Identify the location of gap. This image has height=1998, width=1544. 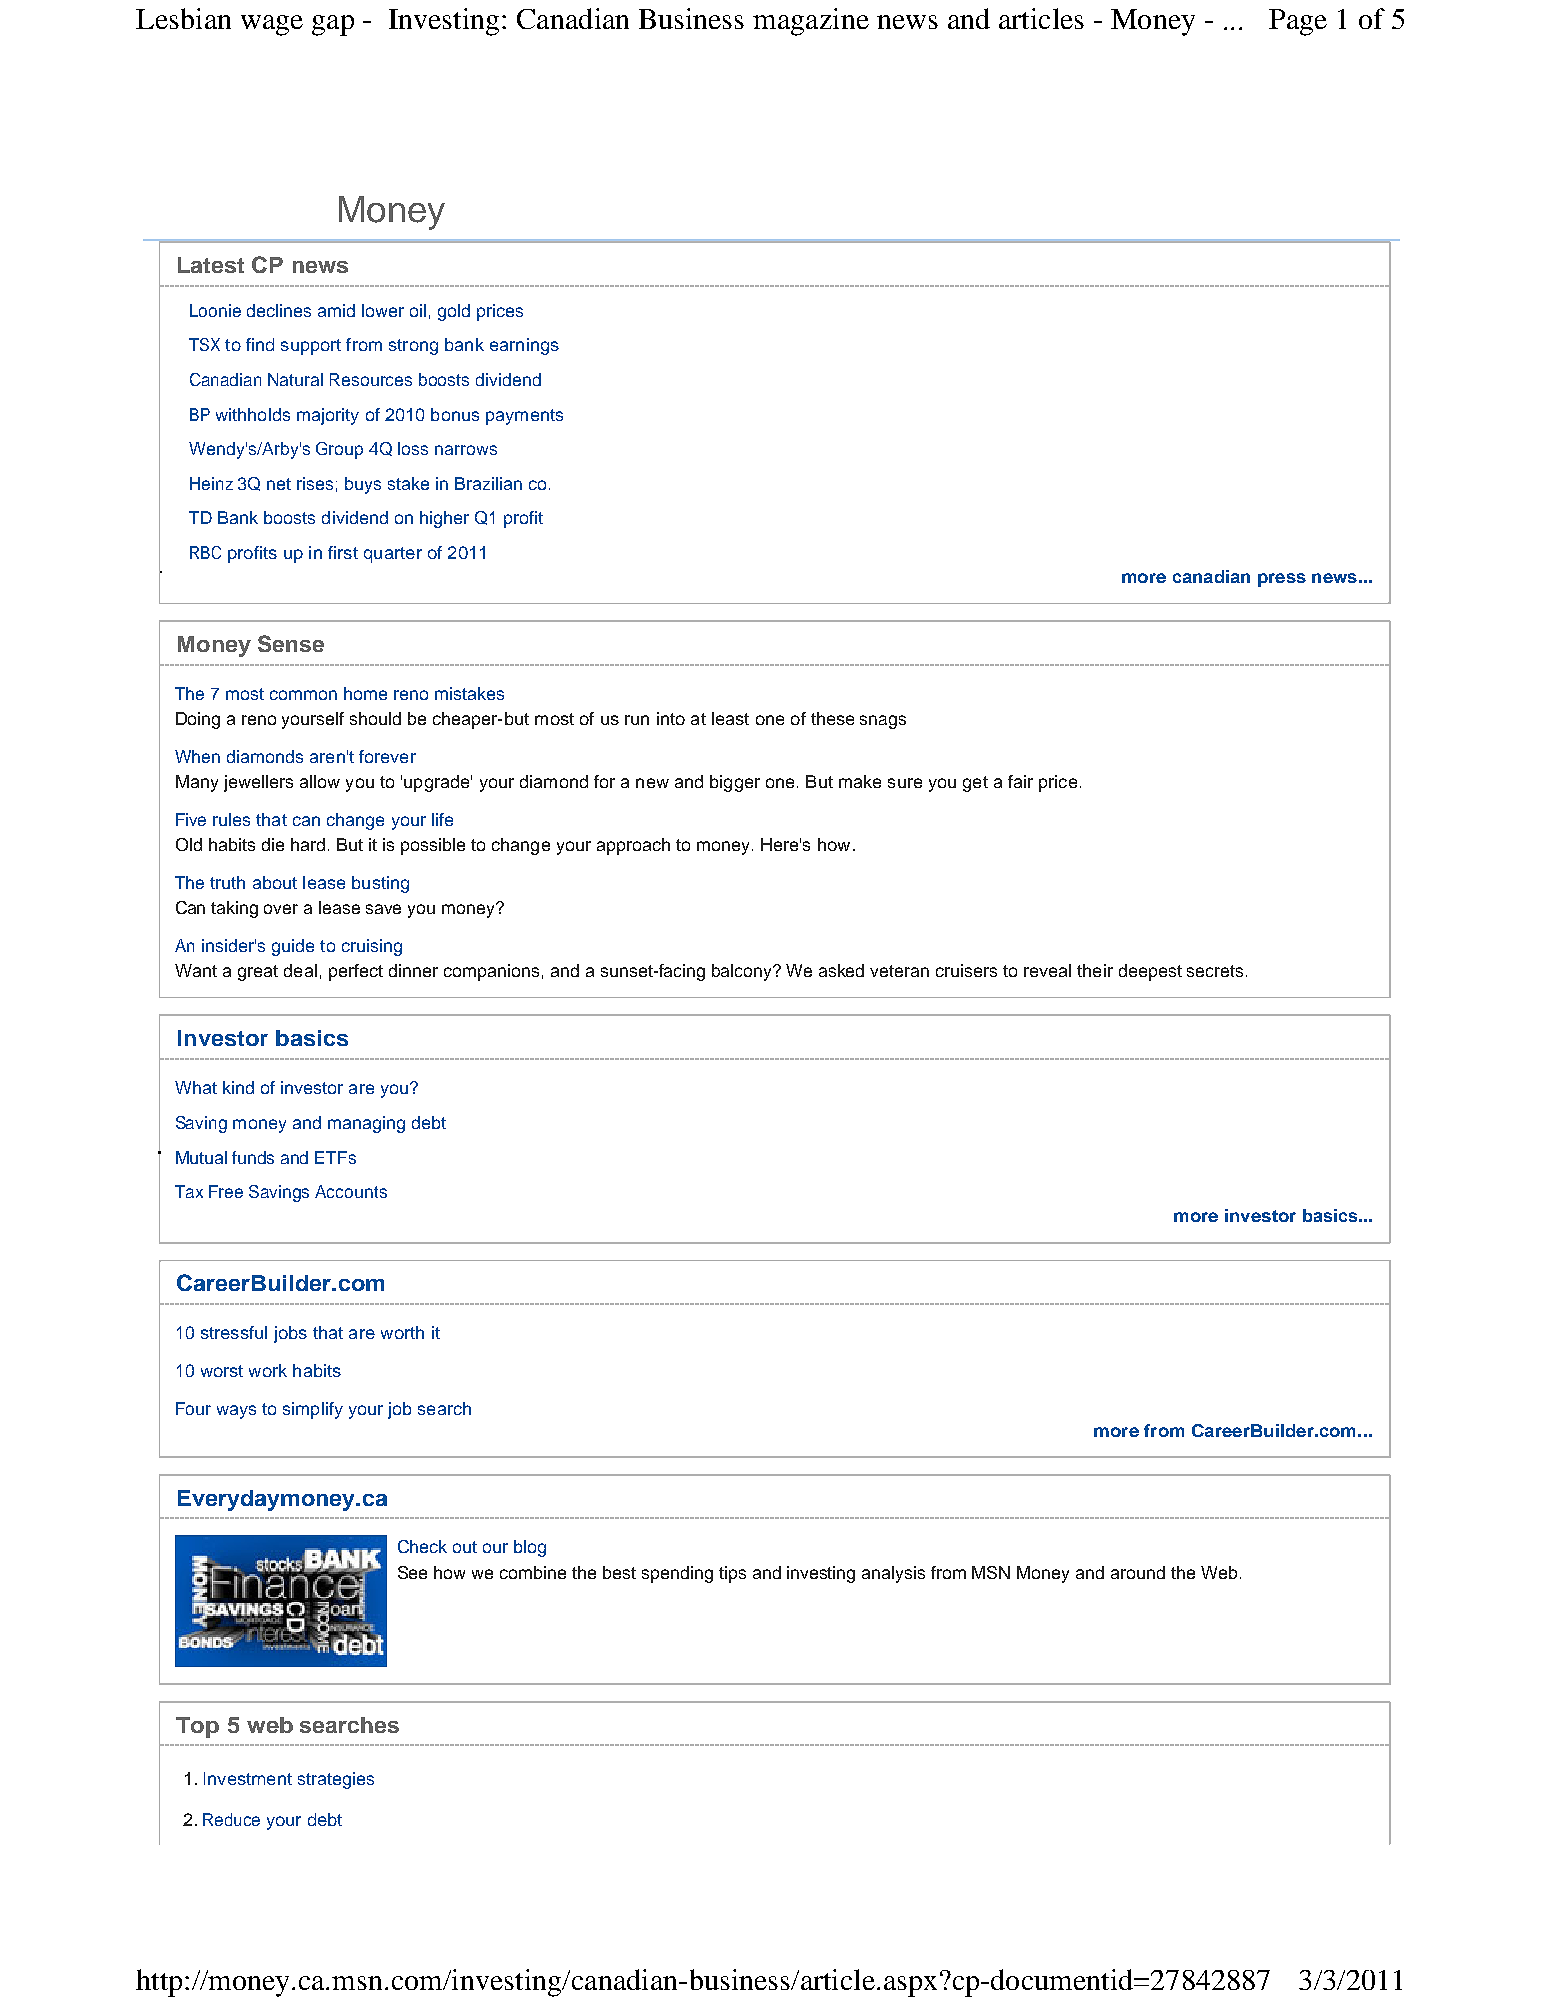
(333, 25).
